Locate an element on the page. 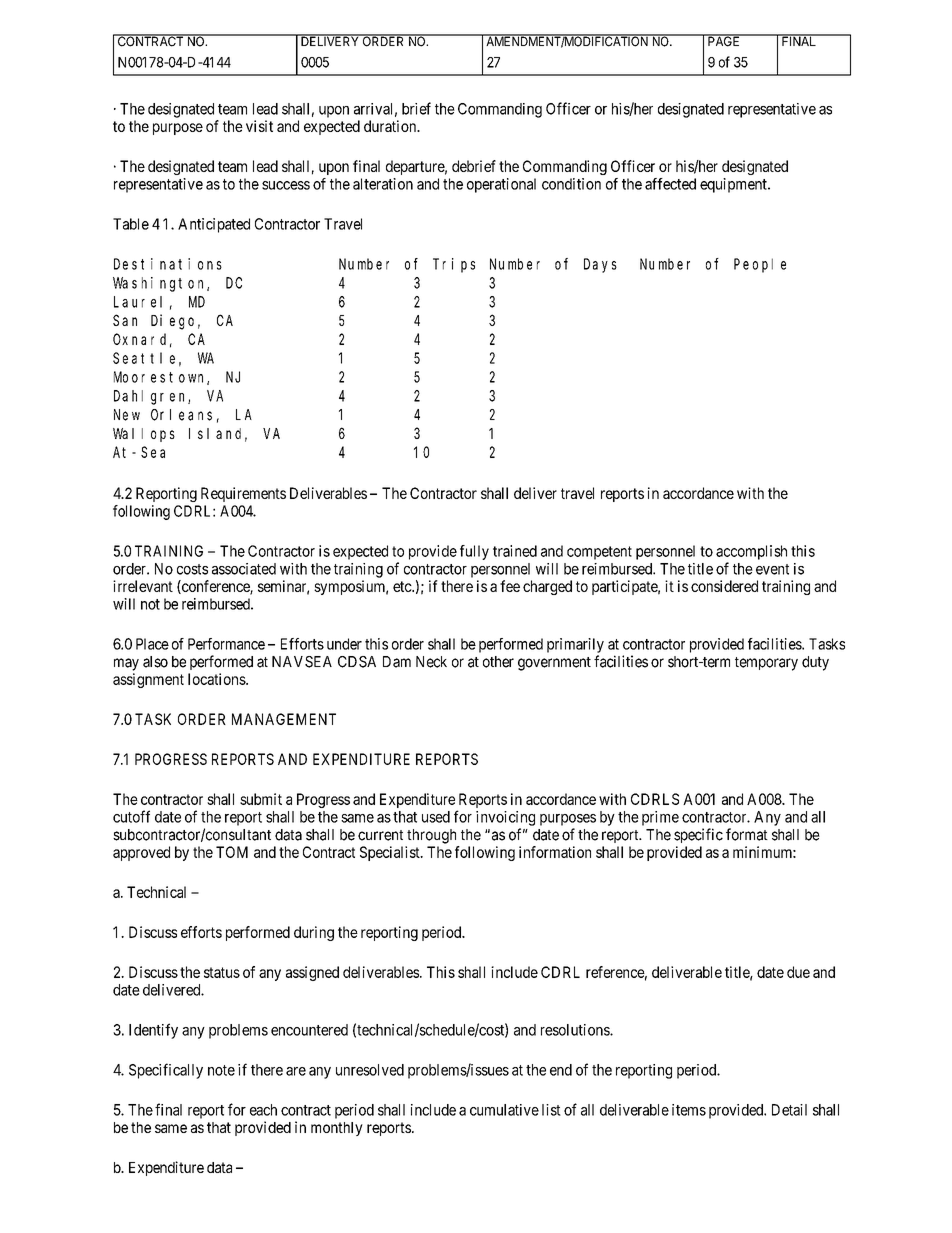 The width and height of the image is (952, 1233). visit is located at coordinates (259, 126).
